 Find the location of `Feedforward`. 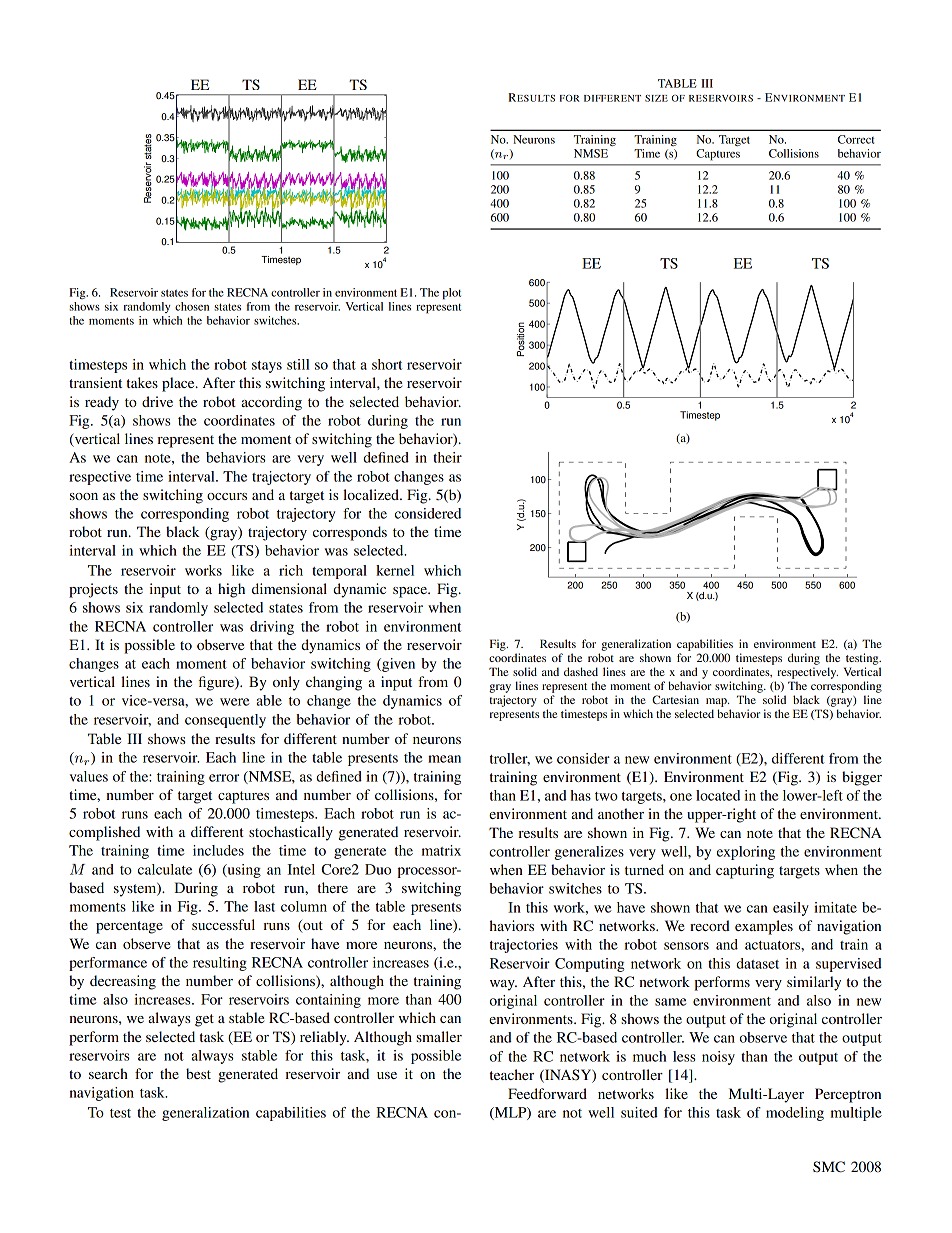

Feedforward is located at coordinates (547, 1093).
